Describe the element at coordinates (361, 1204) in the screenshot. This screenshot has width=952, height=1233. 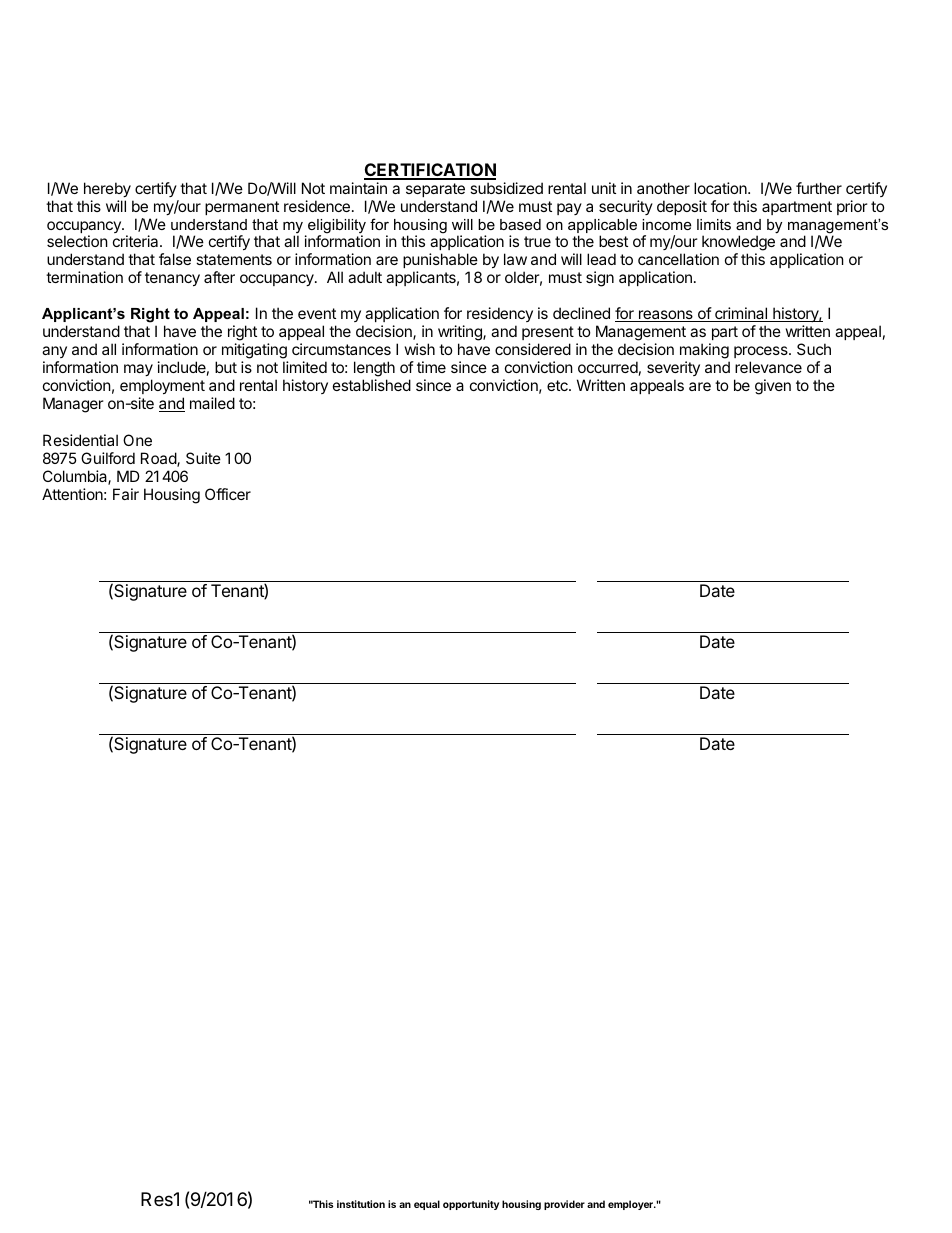
I see `institution` at that location.
